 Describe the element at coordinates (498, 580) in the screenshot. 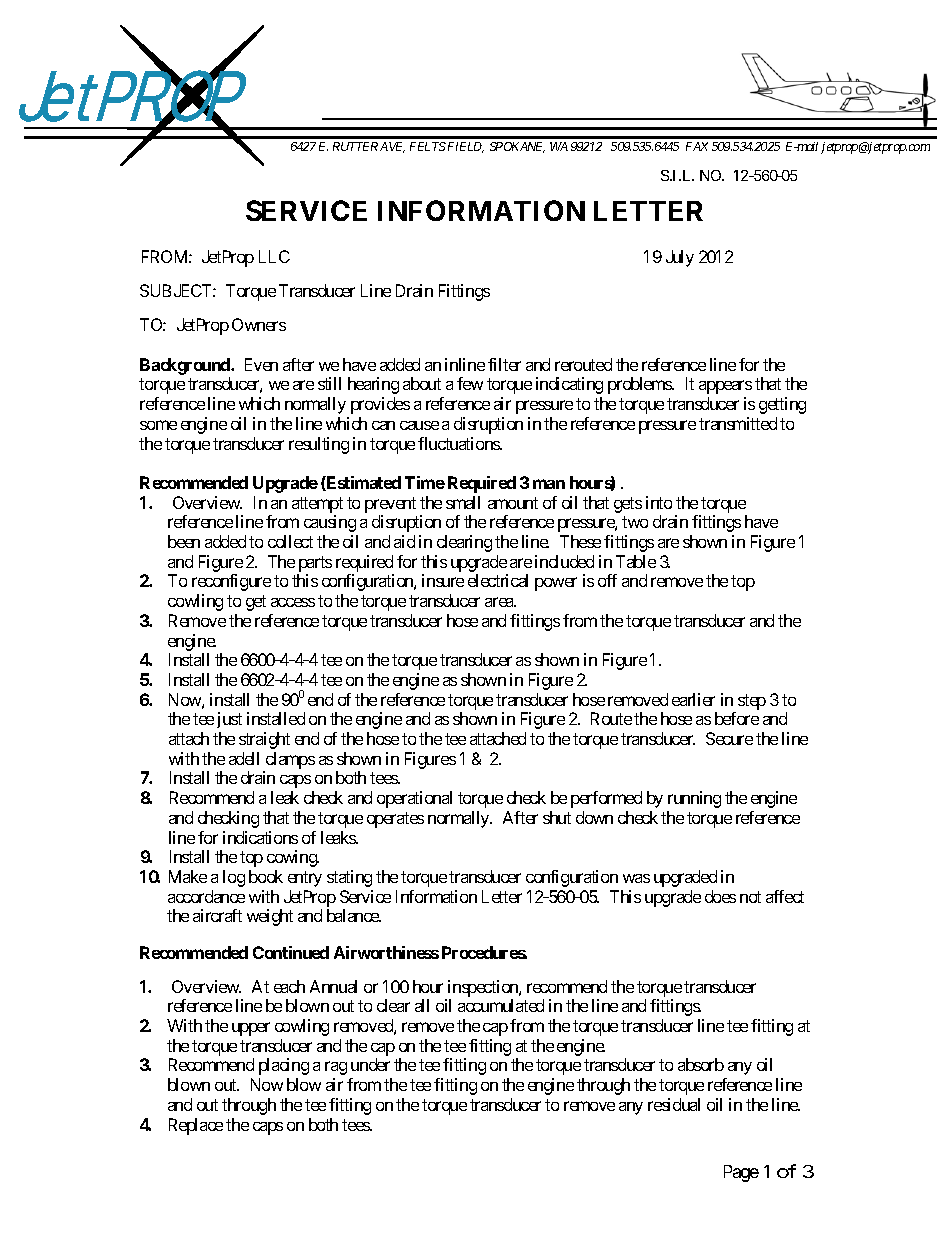

I see `electrical` at that location.
